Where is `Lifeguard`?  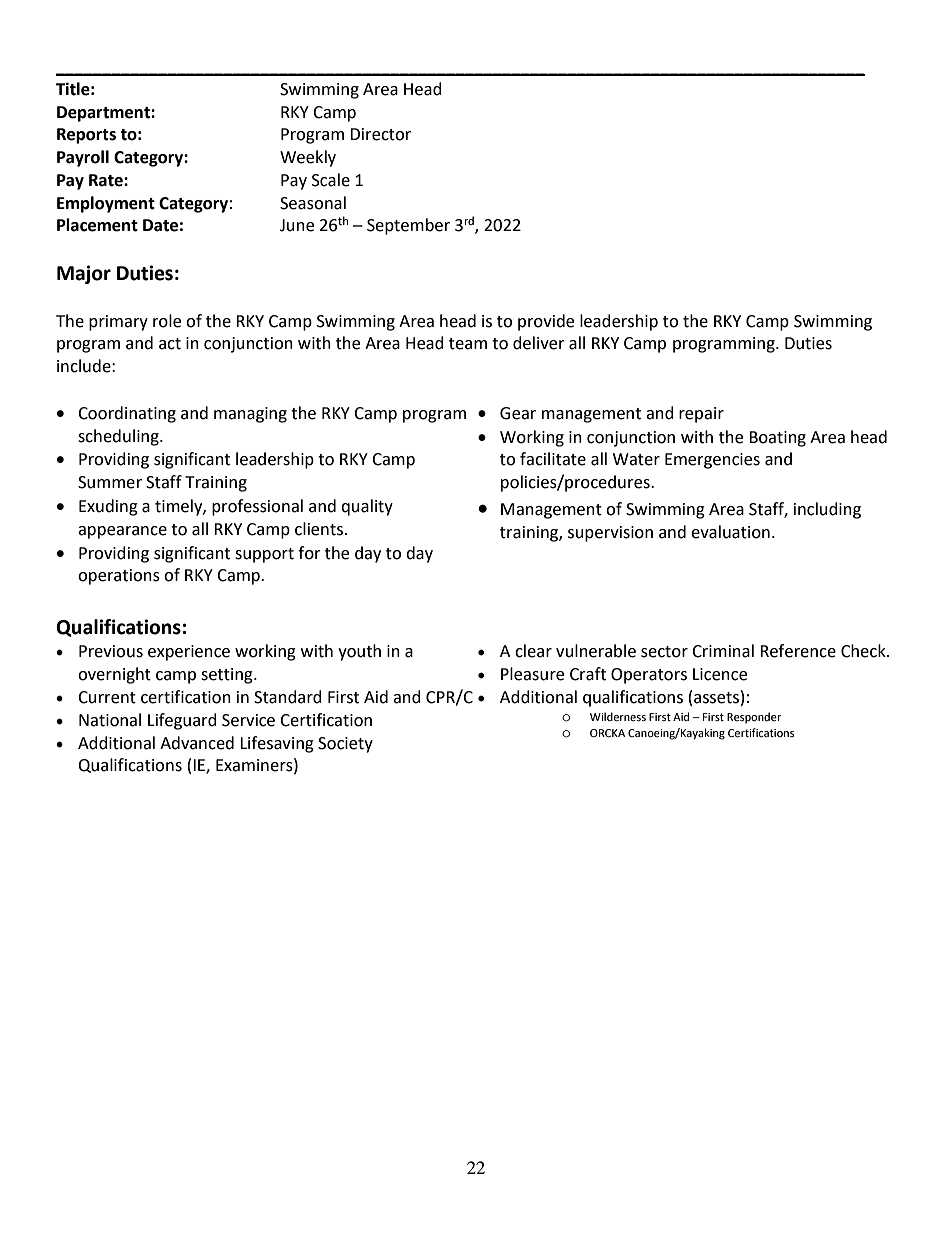 Lifeguard is located at coordinates (182, 721).
